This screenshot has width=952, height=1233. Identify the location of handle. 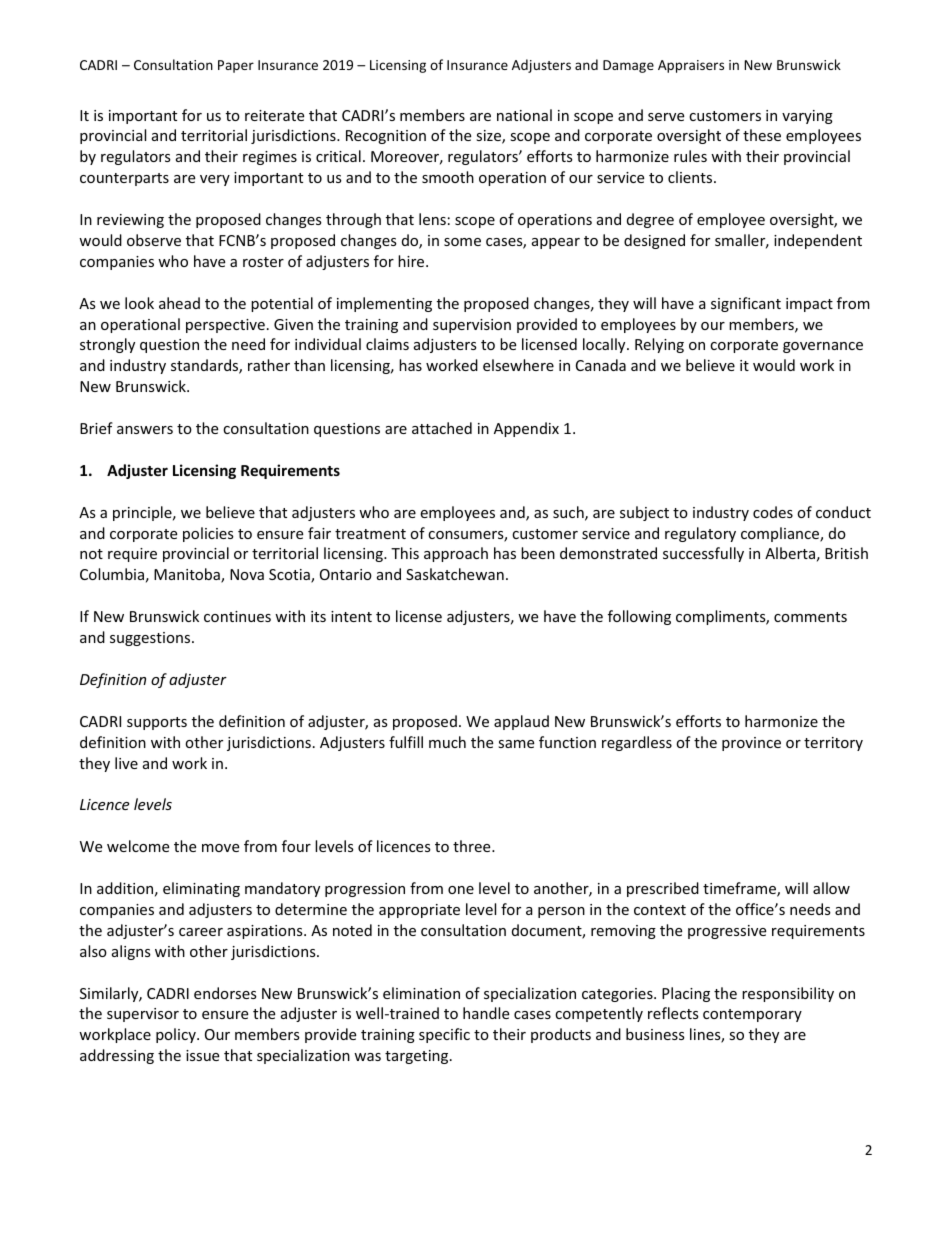
(486, 1013).
